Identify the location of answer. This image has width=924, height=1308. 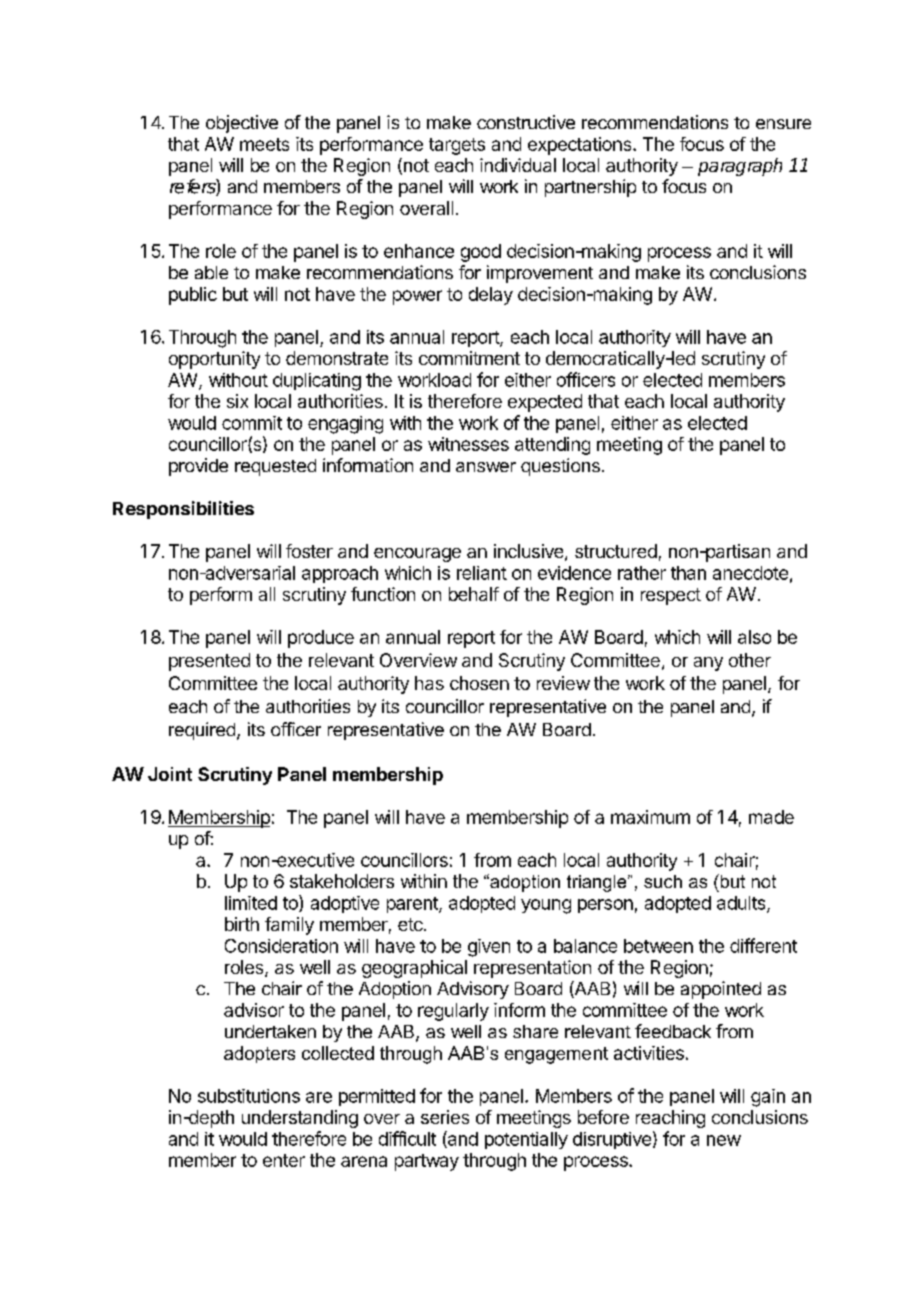
(486, 467).
